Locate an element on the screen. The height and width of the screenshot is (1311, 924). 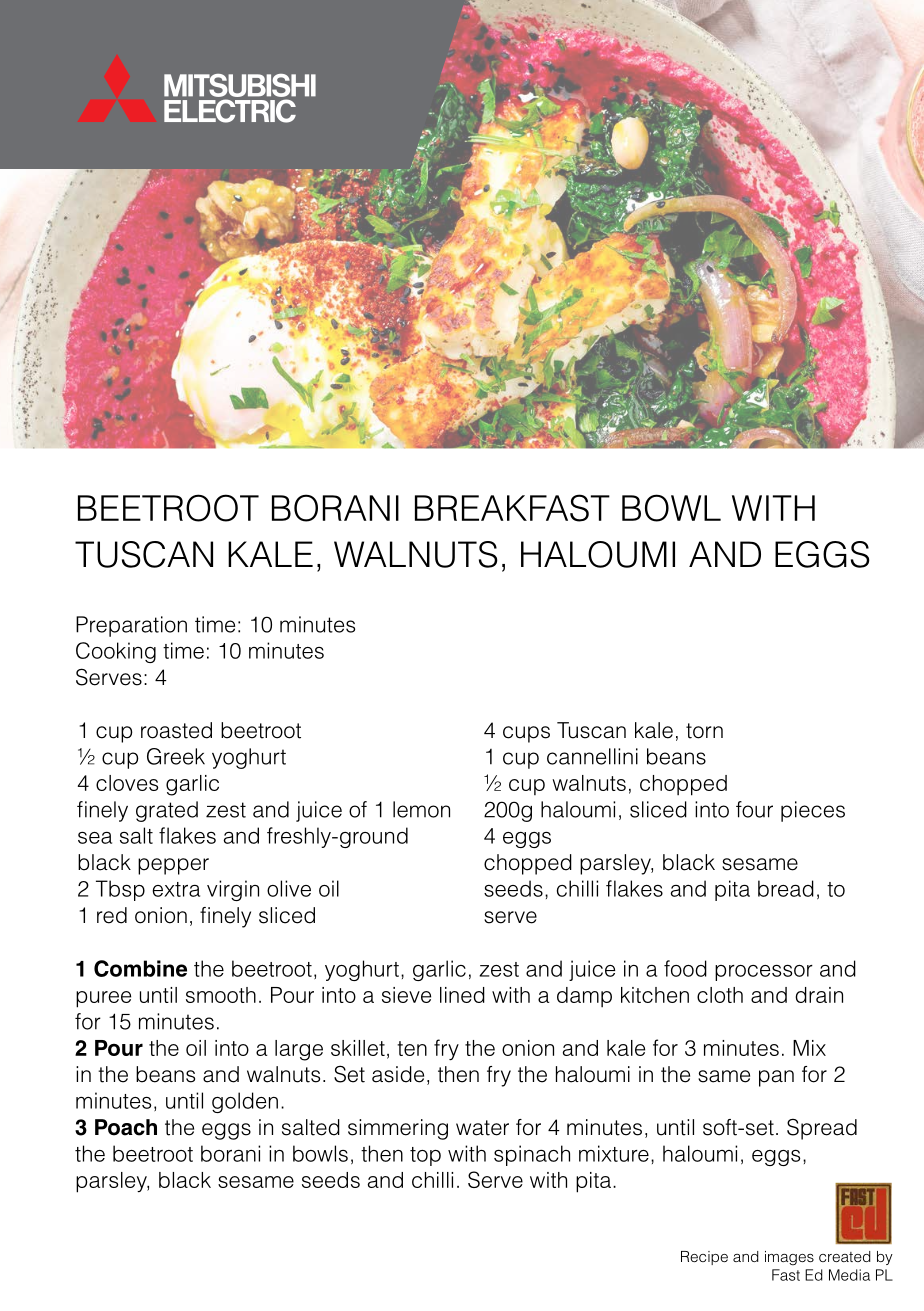
top is located at coordinates (425, 1156).
